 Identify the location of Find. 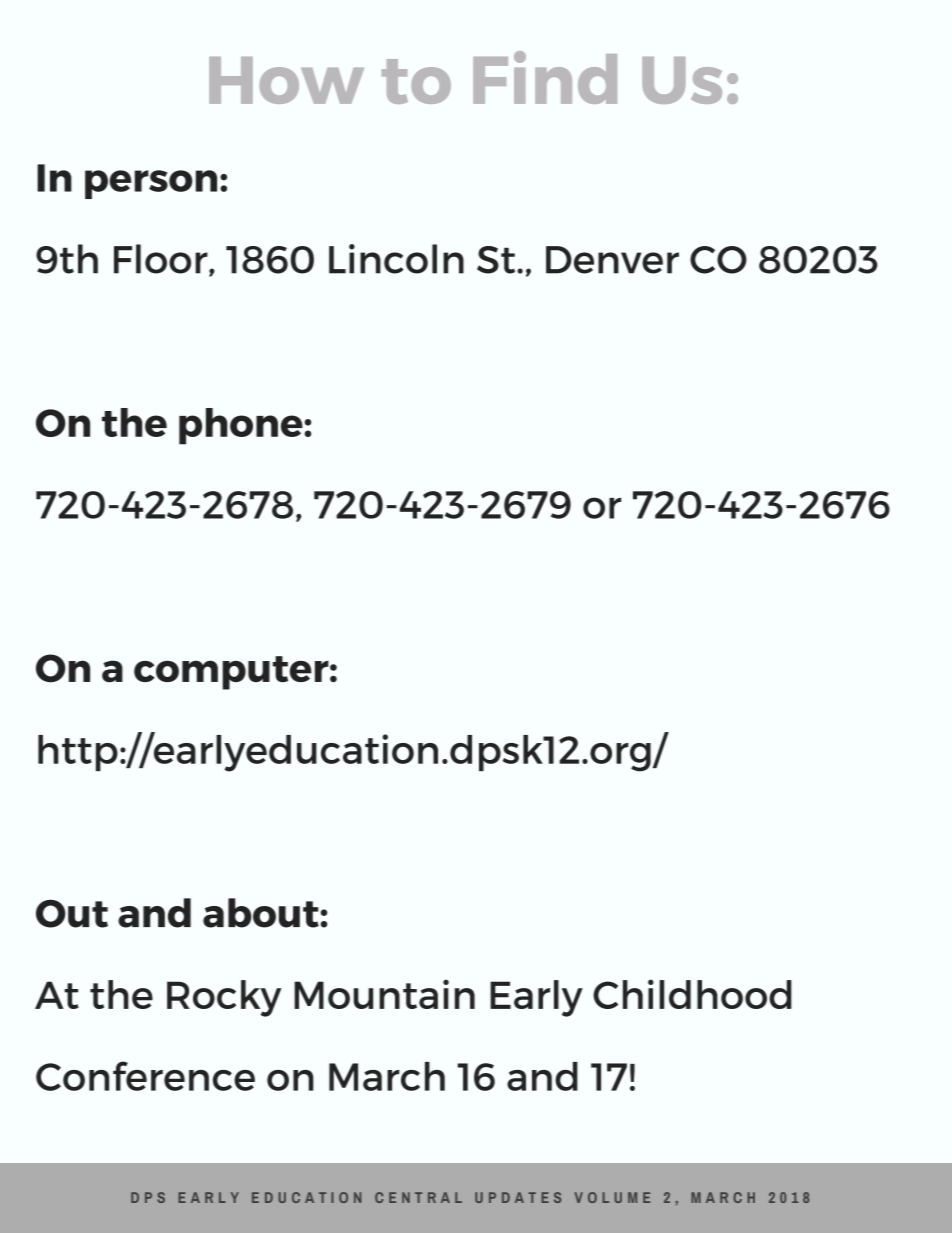
(545, 77).
